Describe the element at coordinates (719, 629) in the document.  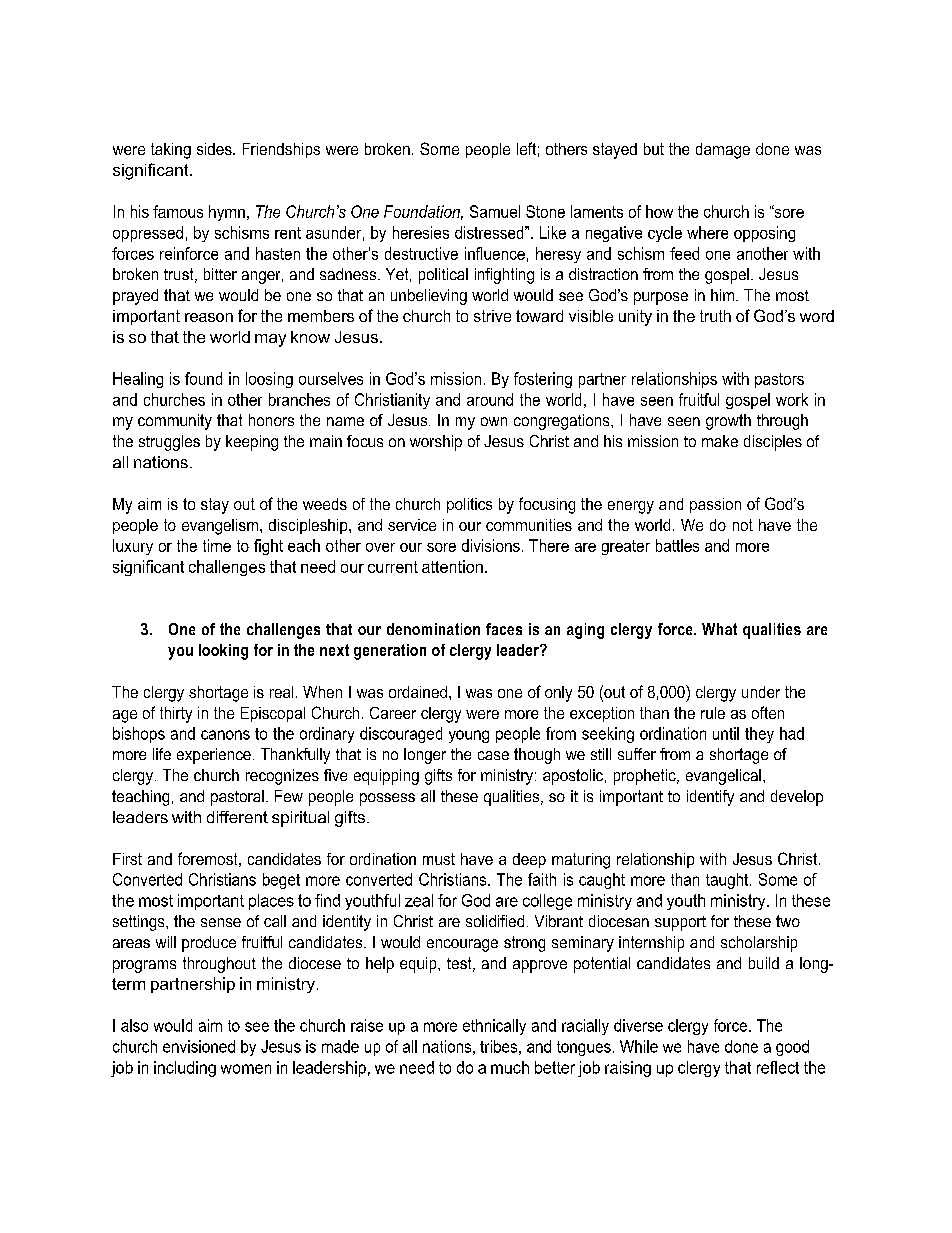
I see `What` at that location.
